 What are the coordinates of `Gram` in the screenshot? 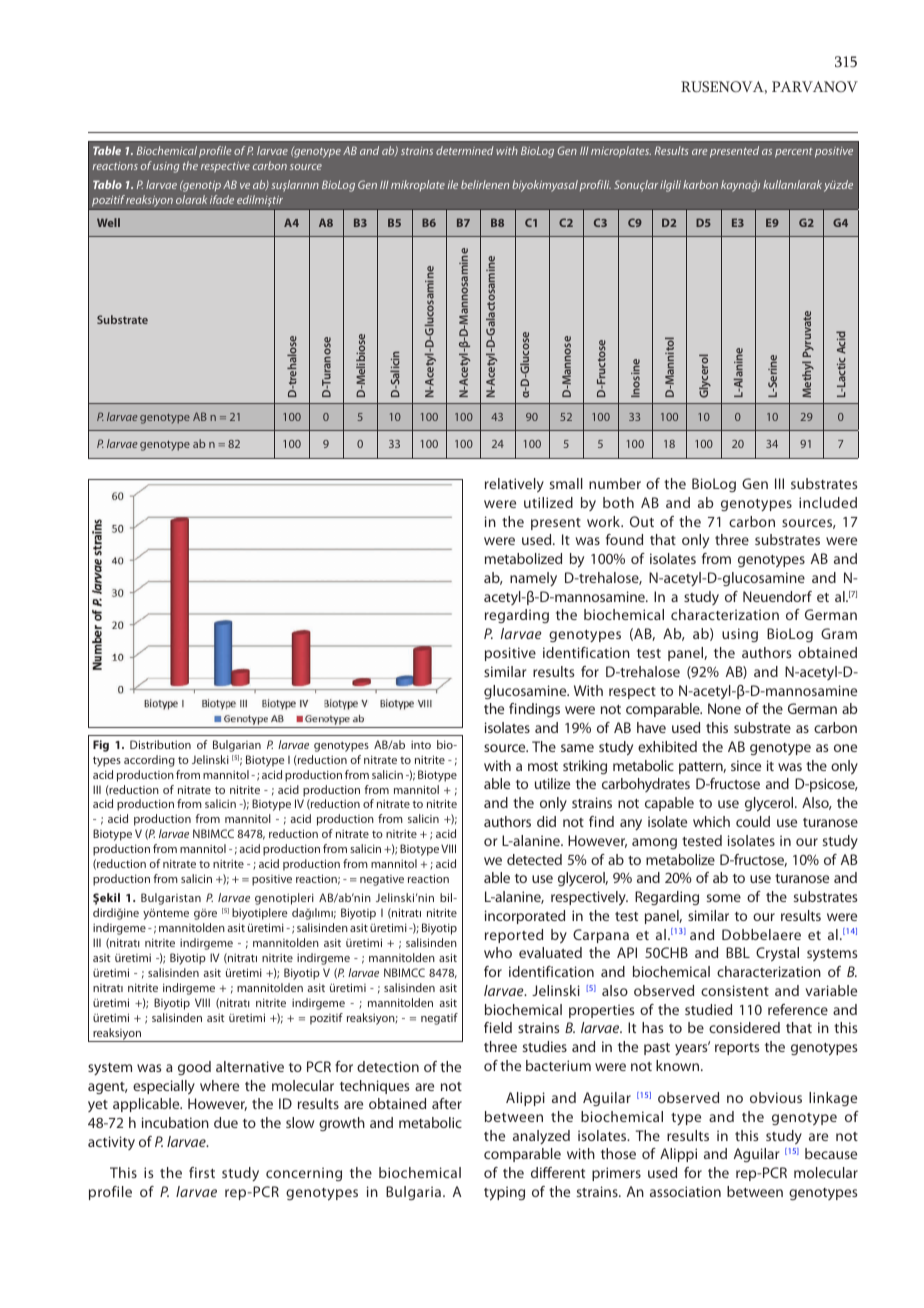 It's located at (839, 633).
